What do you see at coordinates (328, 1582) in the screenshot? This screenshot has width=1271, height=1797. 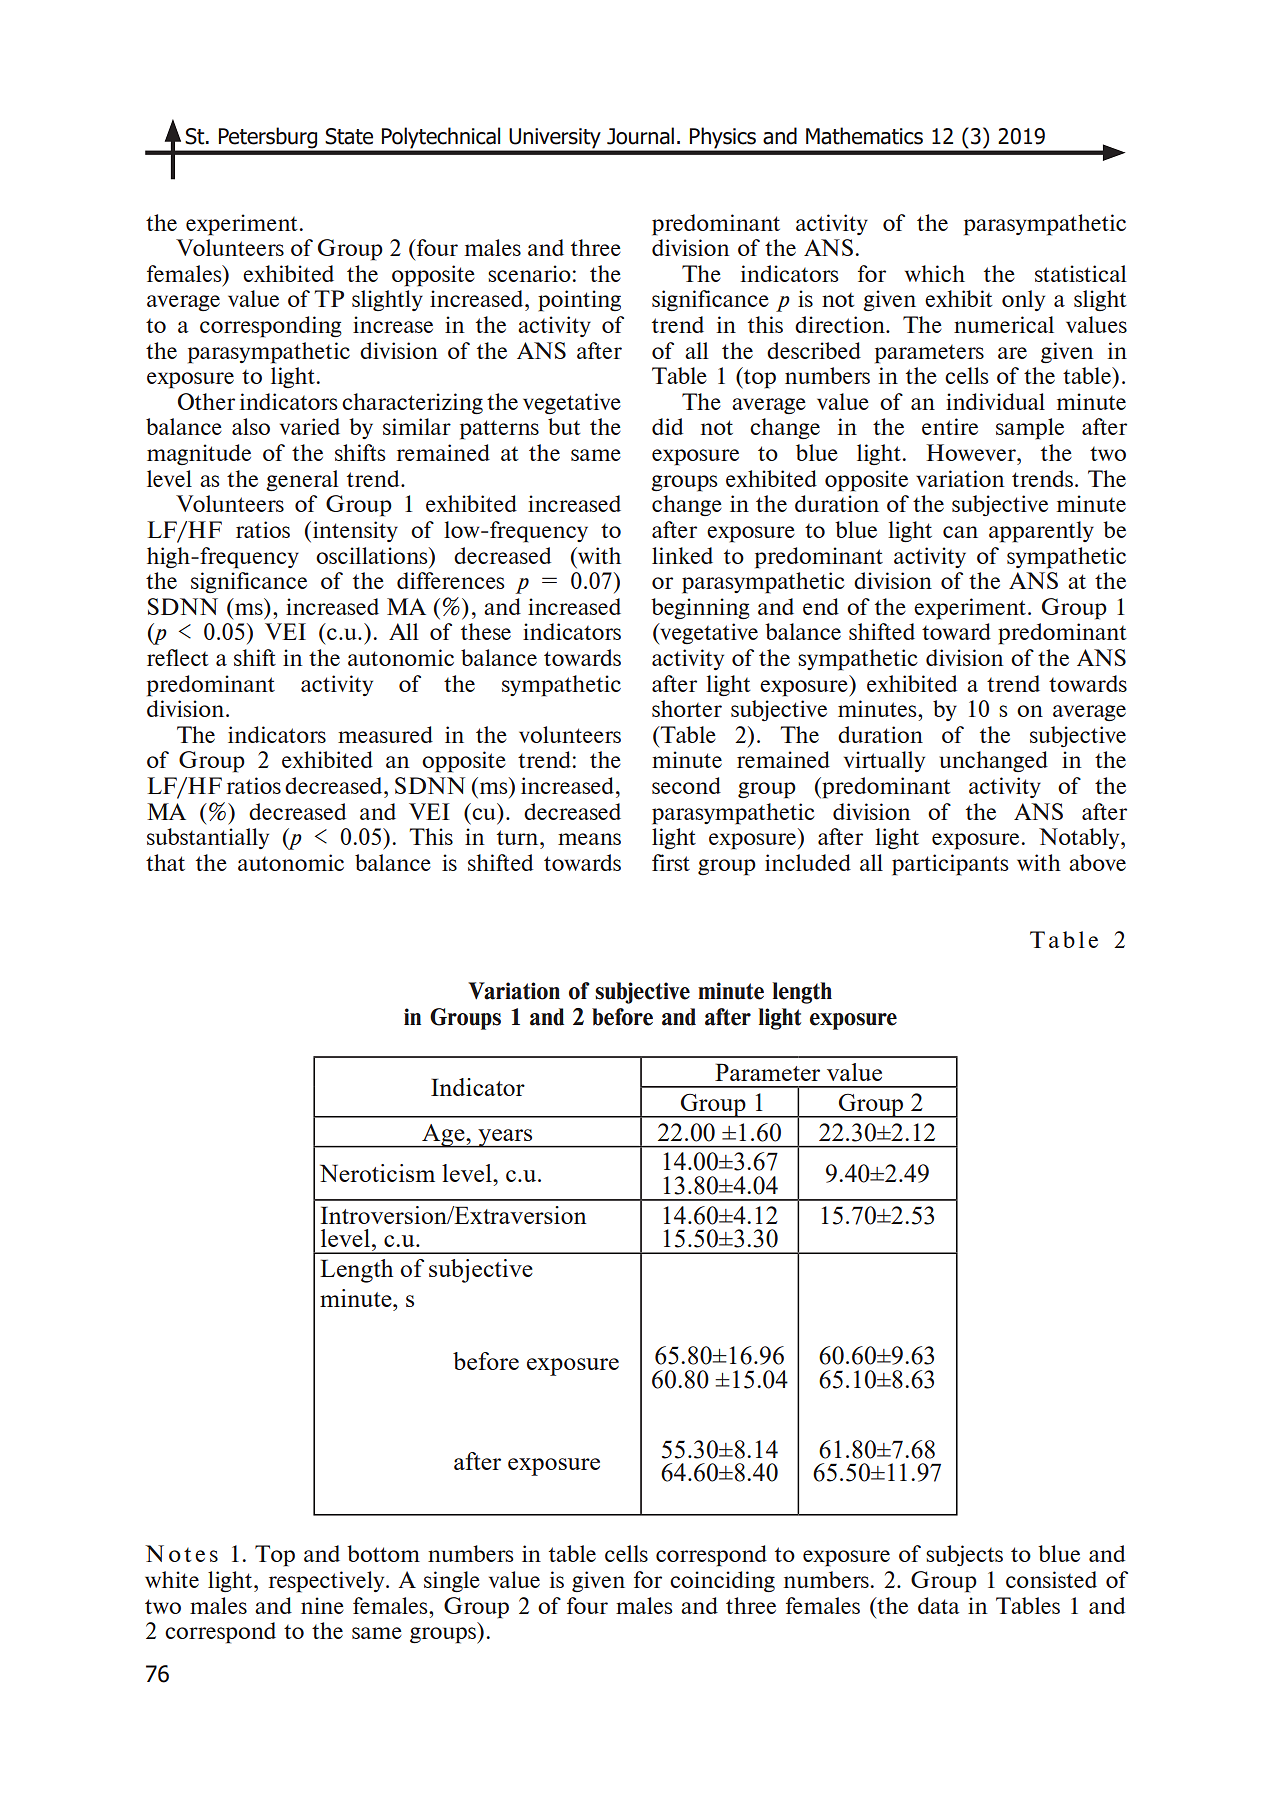 I see `respectively` at bounding box center [328, 1582].
